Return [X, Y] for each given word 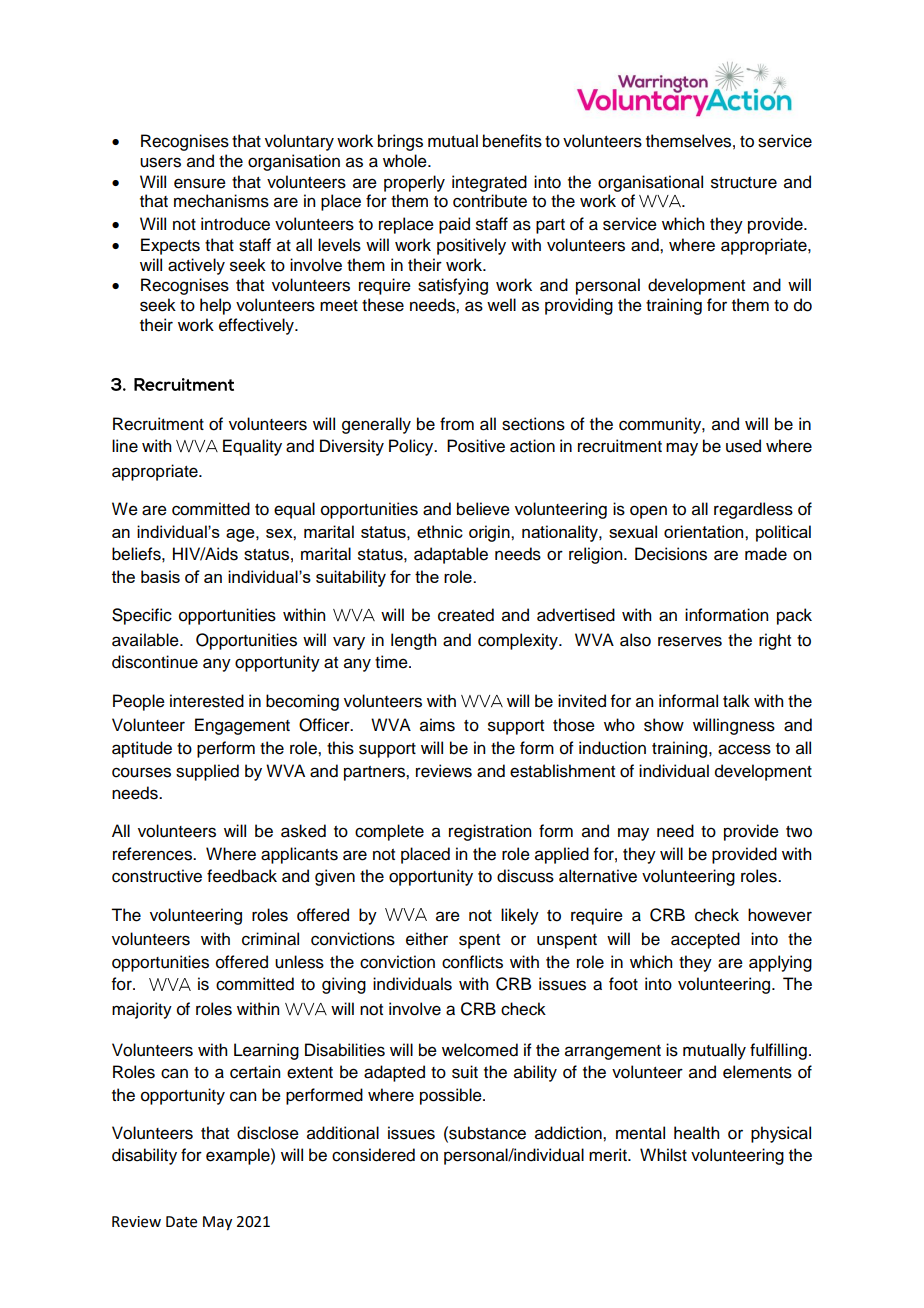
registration [490, 832]
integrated [489, 183]
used [743, 446]
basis [160, 576]
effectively [257, 326]
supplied [207, 772]
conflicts [472, 962]
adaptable [451, 555]
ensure [200, 183]
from [457, 424]
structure [744, 183]
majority [142, 1010]
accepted [705, 940]
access [744, 749]
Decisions [671, 554]
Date [181, 1222]
